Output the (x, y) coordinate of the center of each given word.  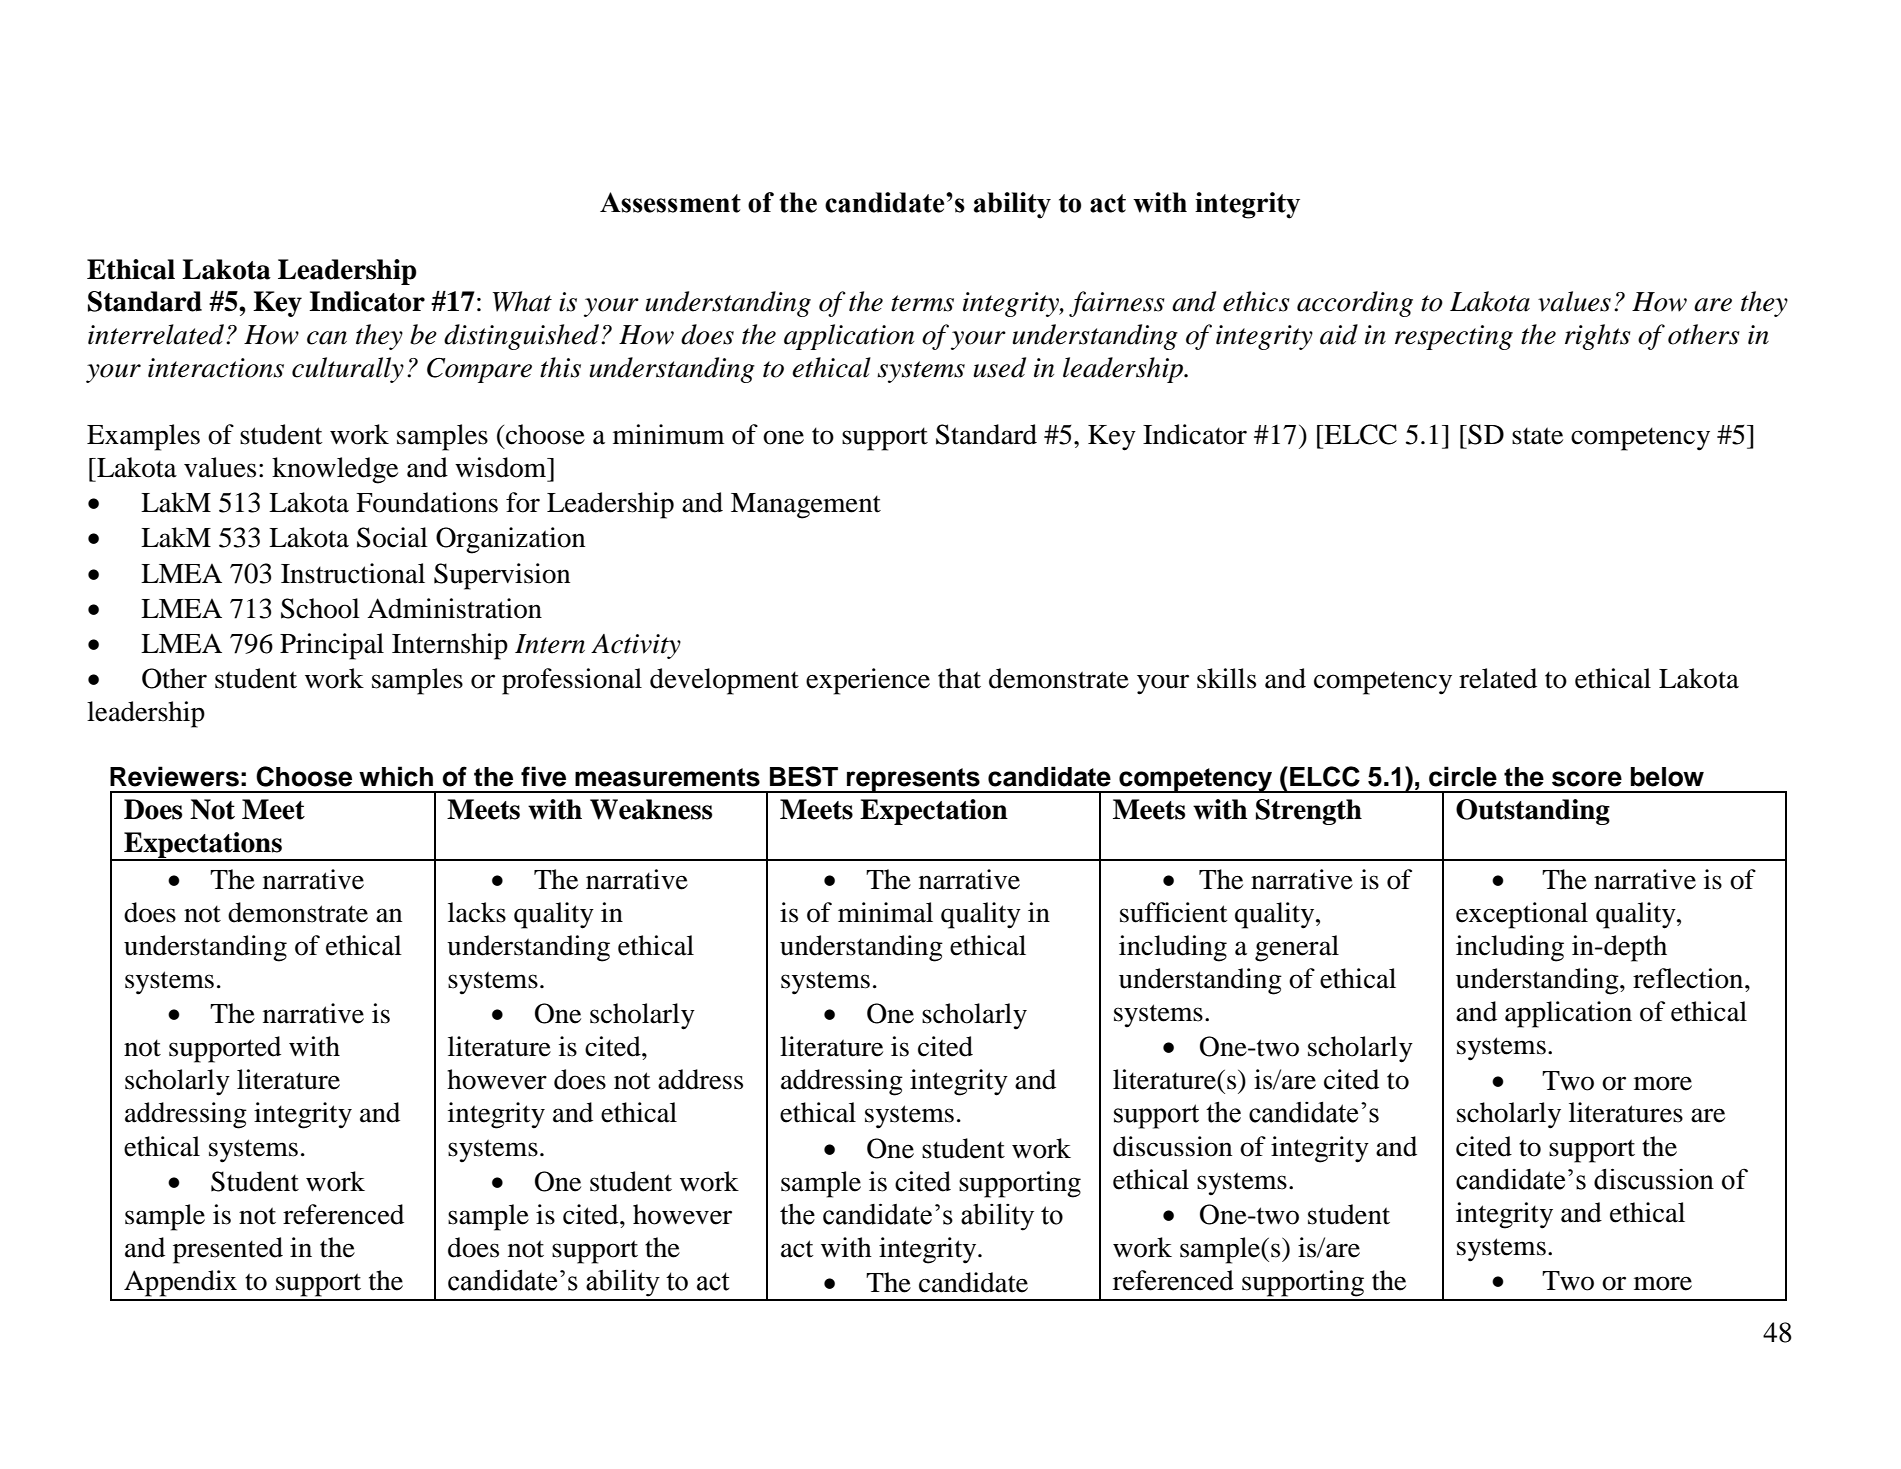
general (1297, 948)
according (1355, 304)
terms (922, 303)
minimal (885, 912)
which (396, 776)
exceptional (1522, 915)
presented (228, 1250)
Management (806, 506)
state (1537, 436)
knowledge (335, 470)
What (522, 301)
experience (868, 681)
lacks (477, 912)
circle (1463, 776)
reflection (1689, 978)
